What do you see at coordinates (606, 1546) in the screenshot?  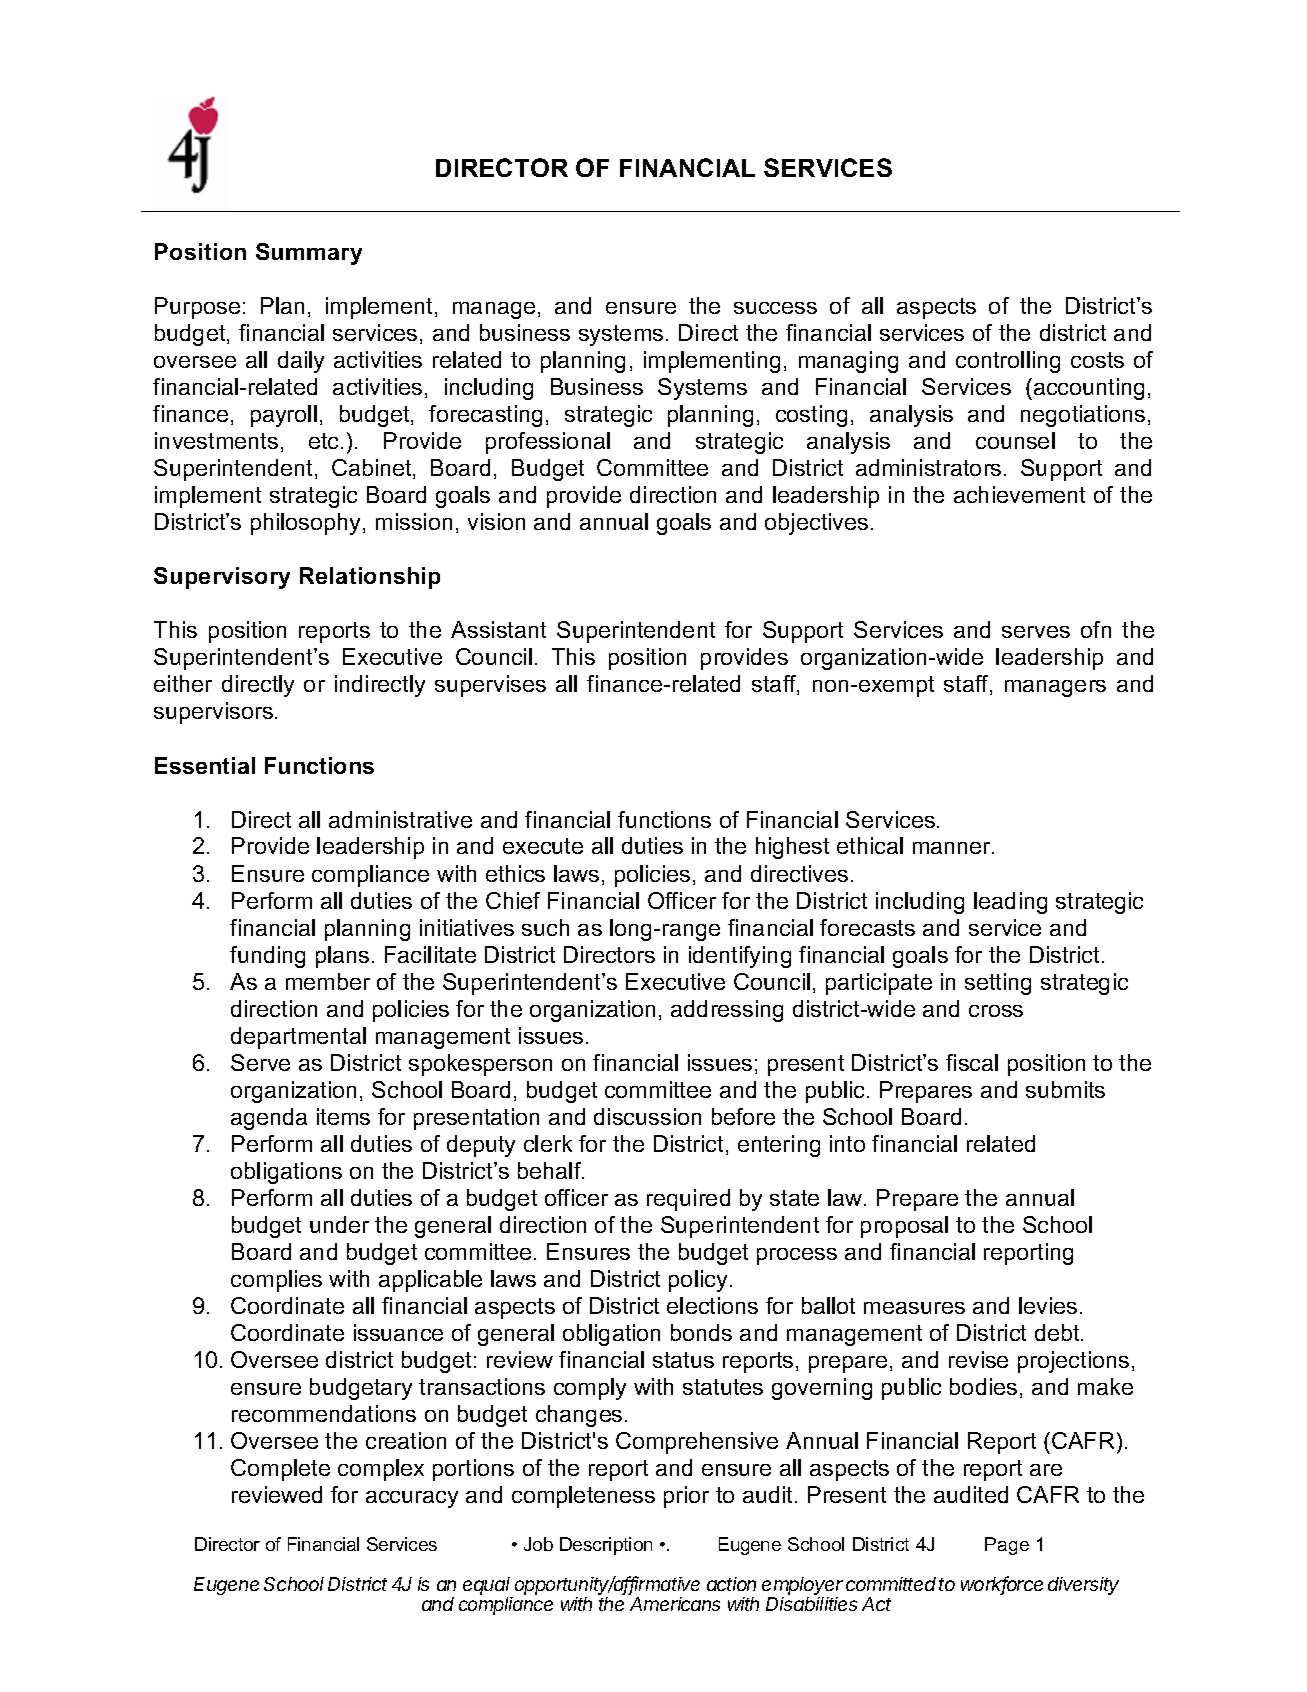 I see `Description` at bounding box center [606, 1546].
